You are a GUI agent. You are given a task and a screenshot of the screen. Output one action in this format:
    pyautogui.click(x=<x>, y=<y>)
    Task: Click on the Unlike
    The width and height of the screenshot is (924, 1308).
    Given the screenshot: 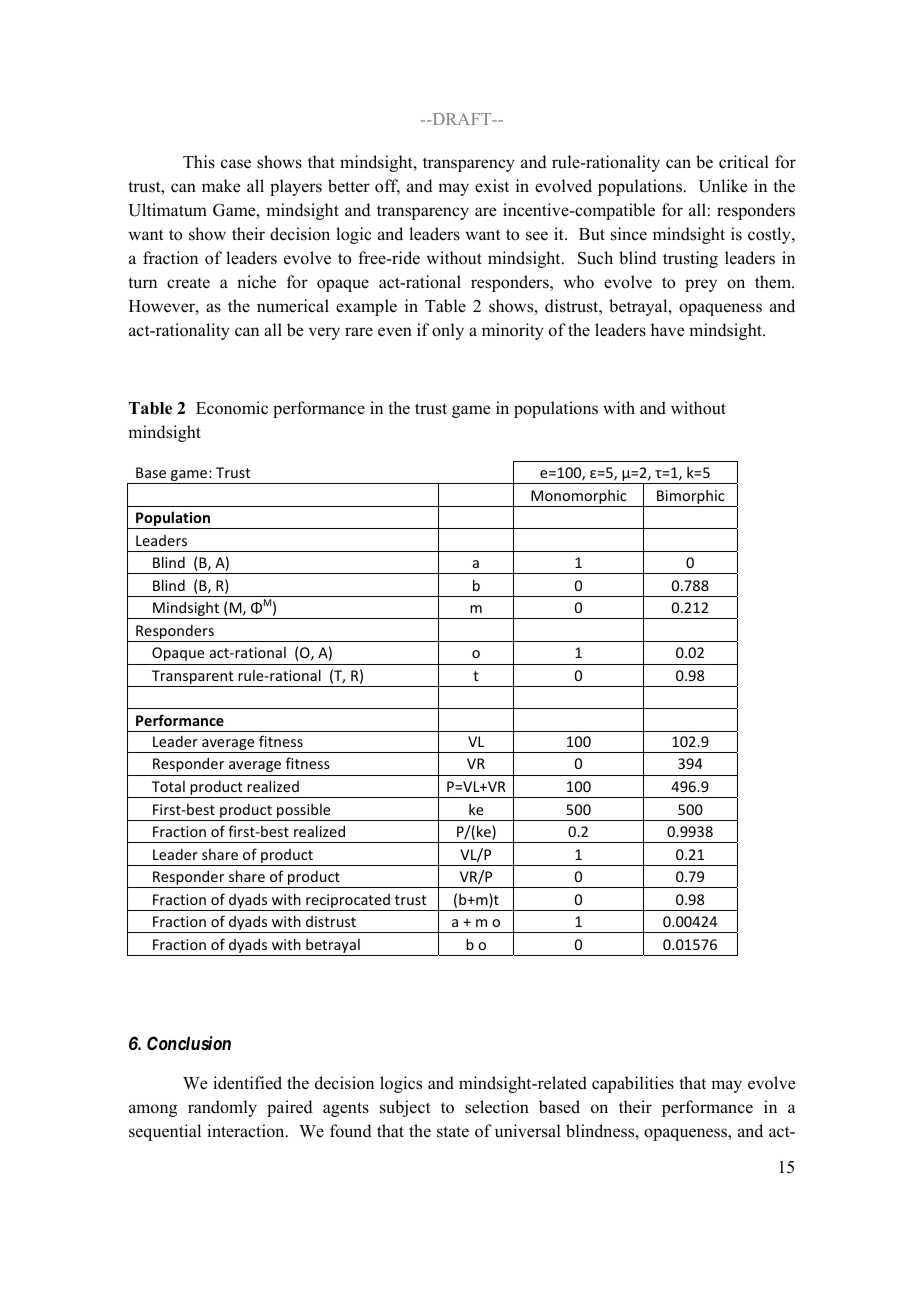 What is the action you would take?
    pyautogui.click(x=723, y=186)
